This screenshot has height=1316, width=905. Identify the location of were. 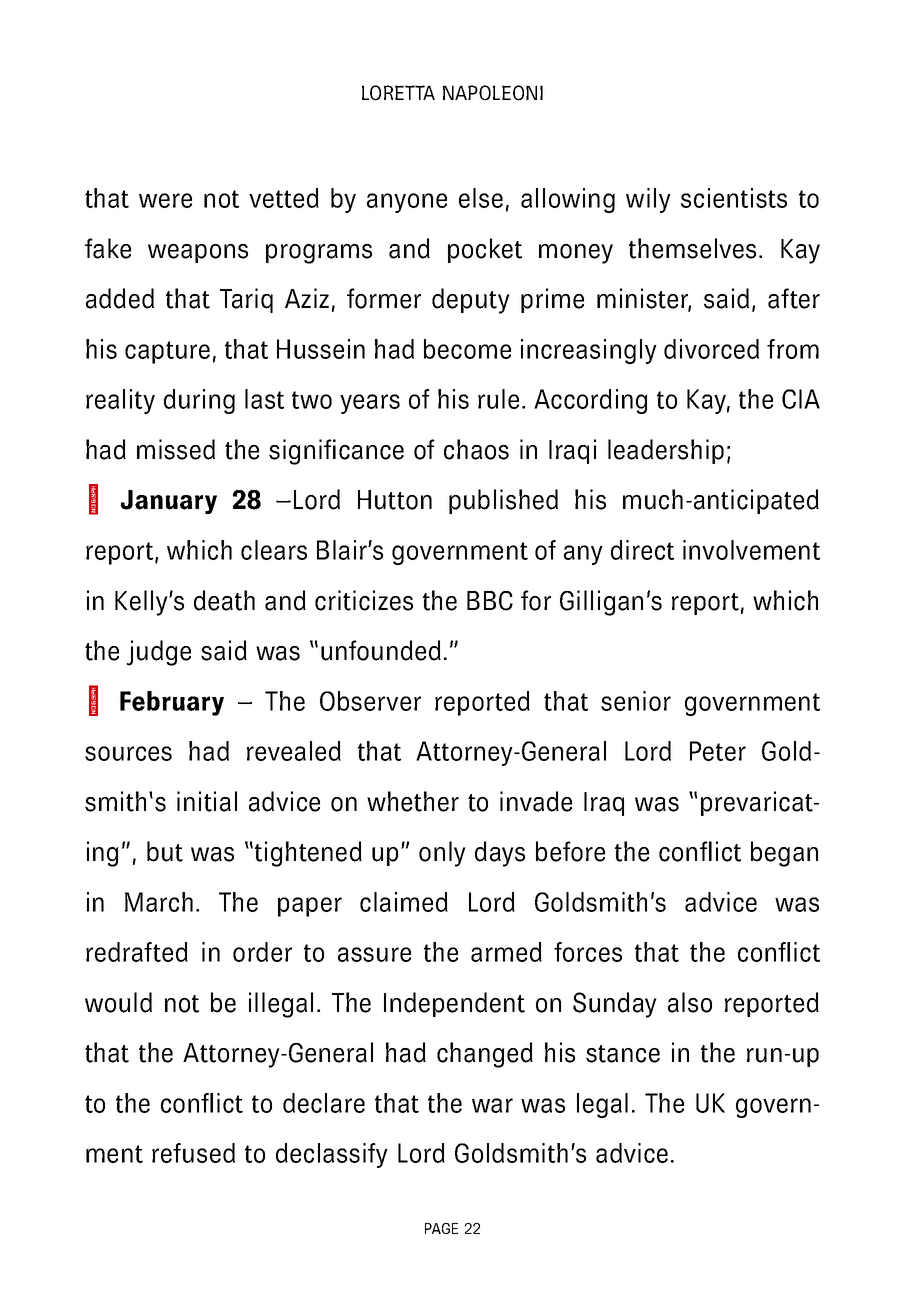
(165, 200).
